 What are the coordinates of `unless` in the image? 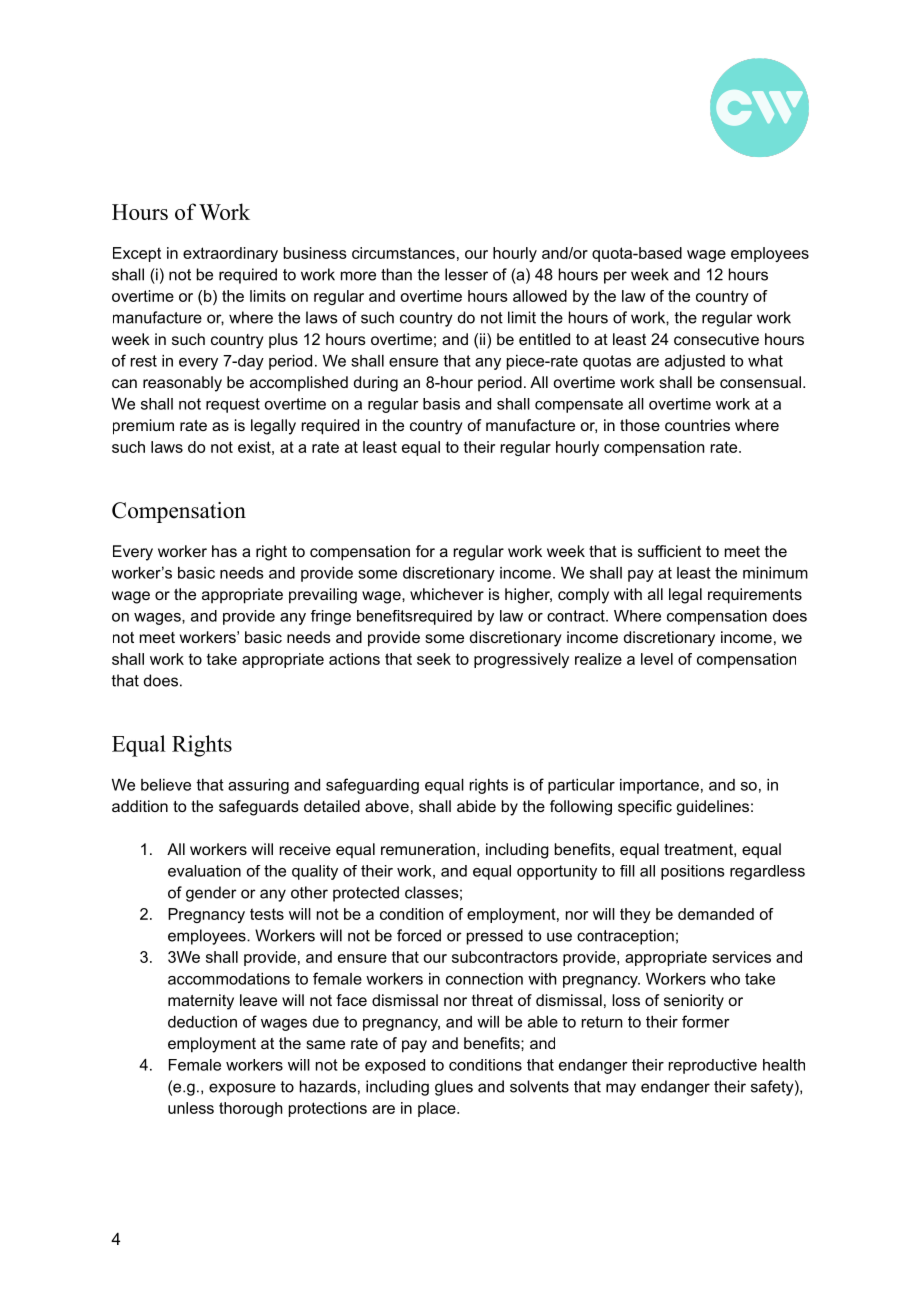 It's located at (191, 1108).
